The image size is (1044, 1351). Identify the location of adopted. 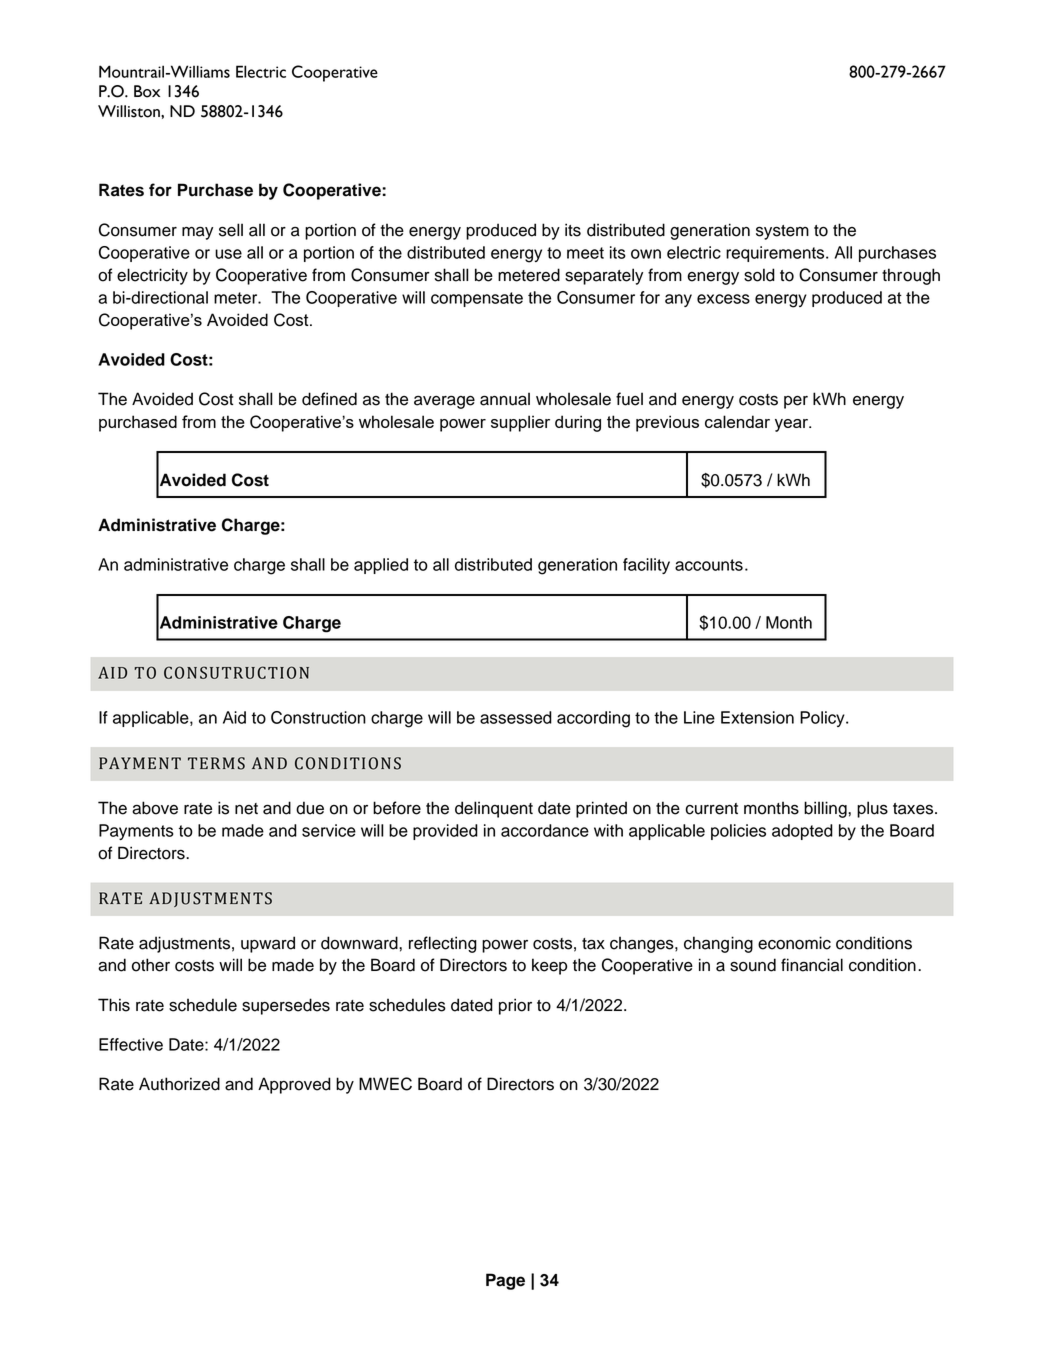
(802, 832).
